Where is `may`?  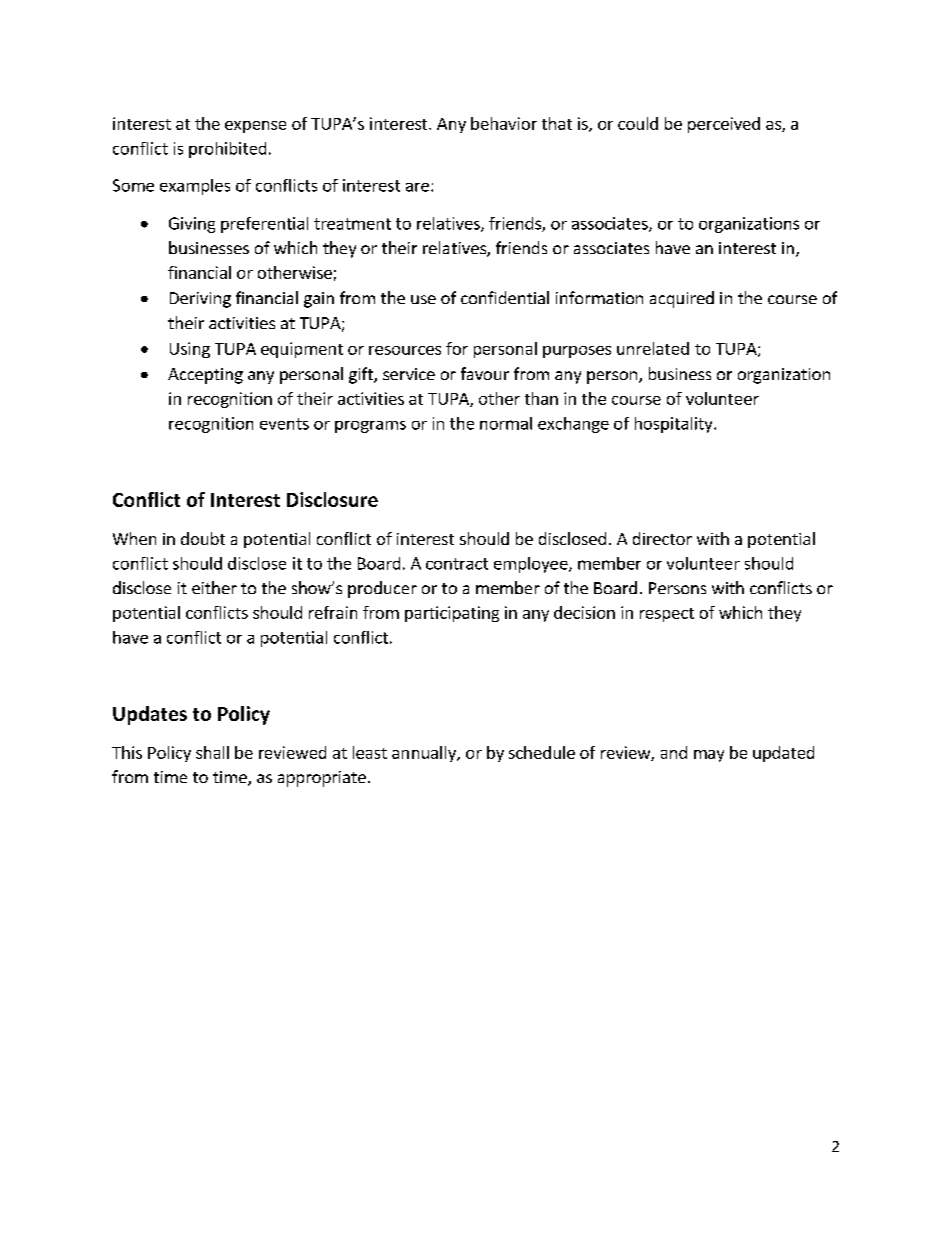 may is located at coordinates (709, 756).
